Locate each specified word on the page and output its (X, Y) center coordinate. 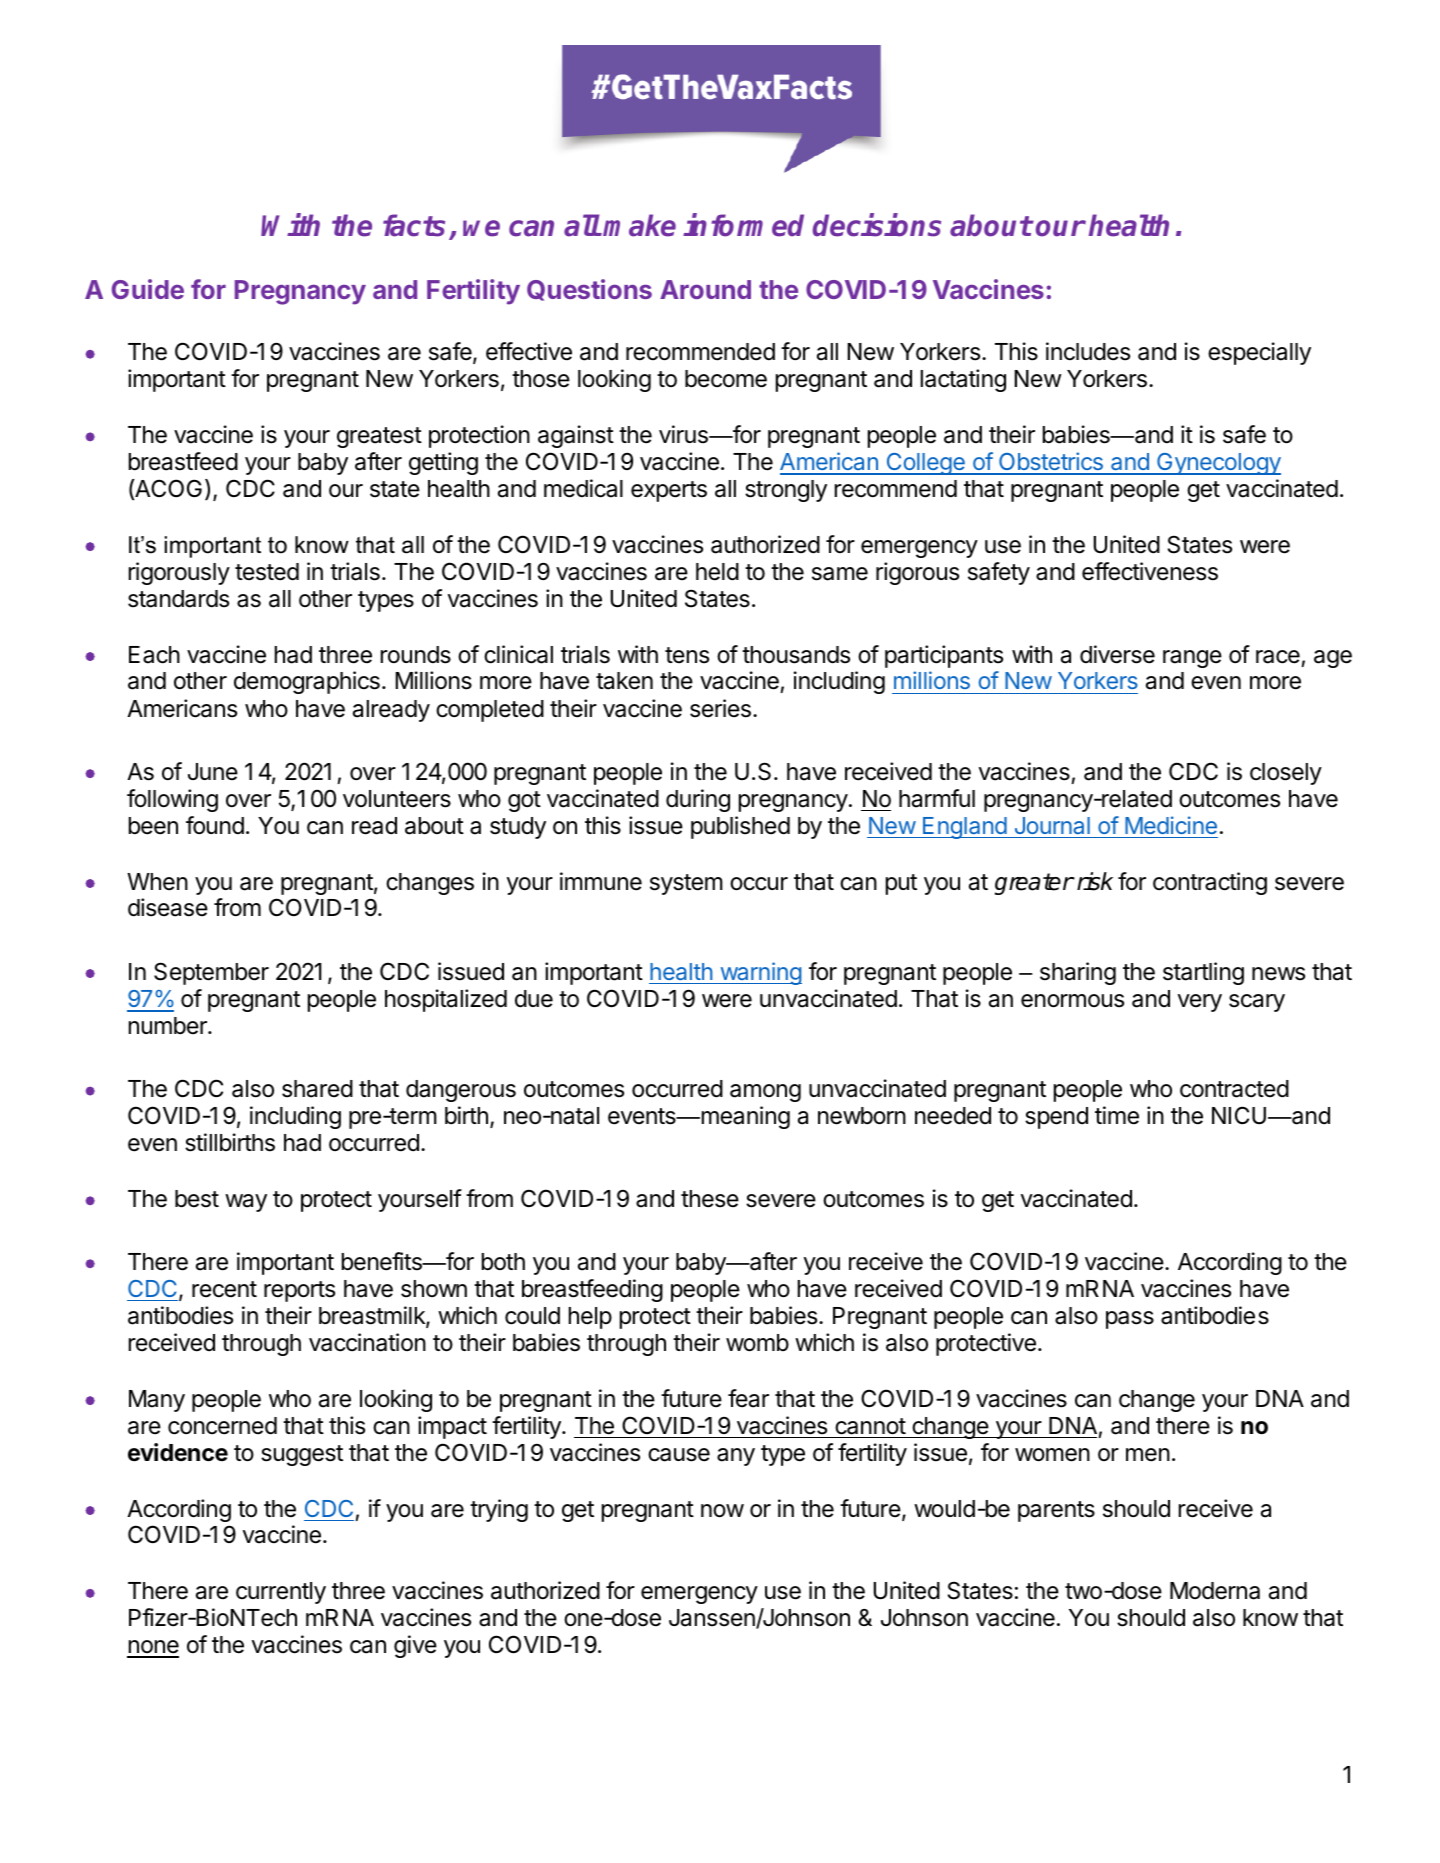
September (211, 973)
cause (679, 1455)
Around (705, 289)
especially (1259, 353)
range (1192, 659)
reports (299, 1291)
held (717, 572)
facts (414, 225)
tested (267, 572)
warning (760, 973)
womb (757, 1343)
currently (281, 1593)
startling (1203, 973)
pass (1130, 1320)
